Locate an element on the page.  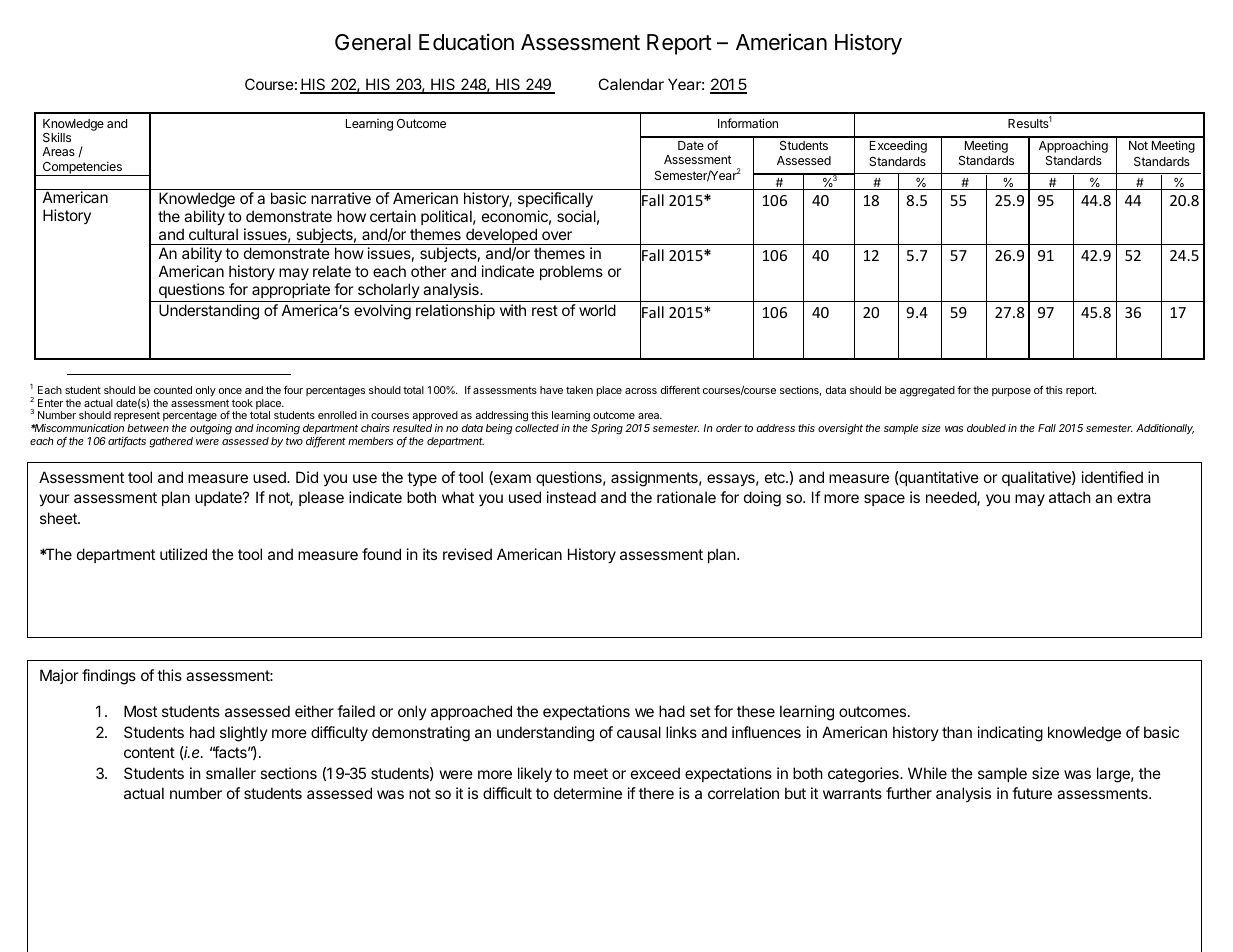
Education is located at coordinates (466, 42).
